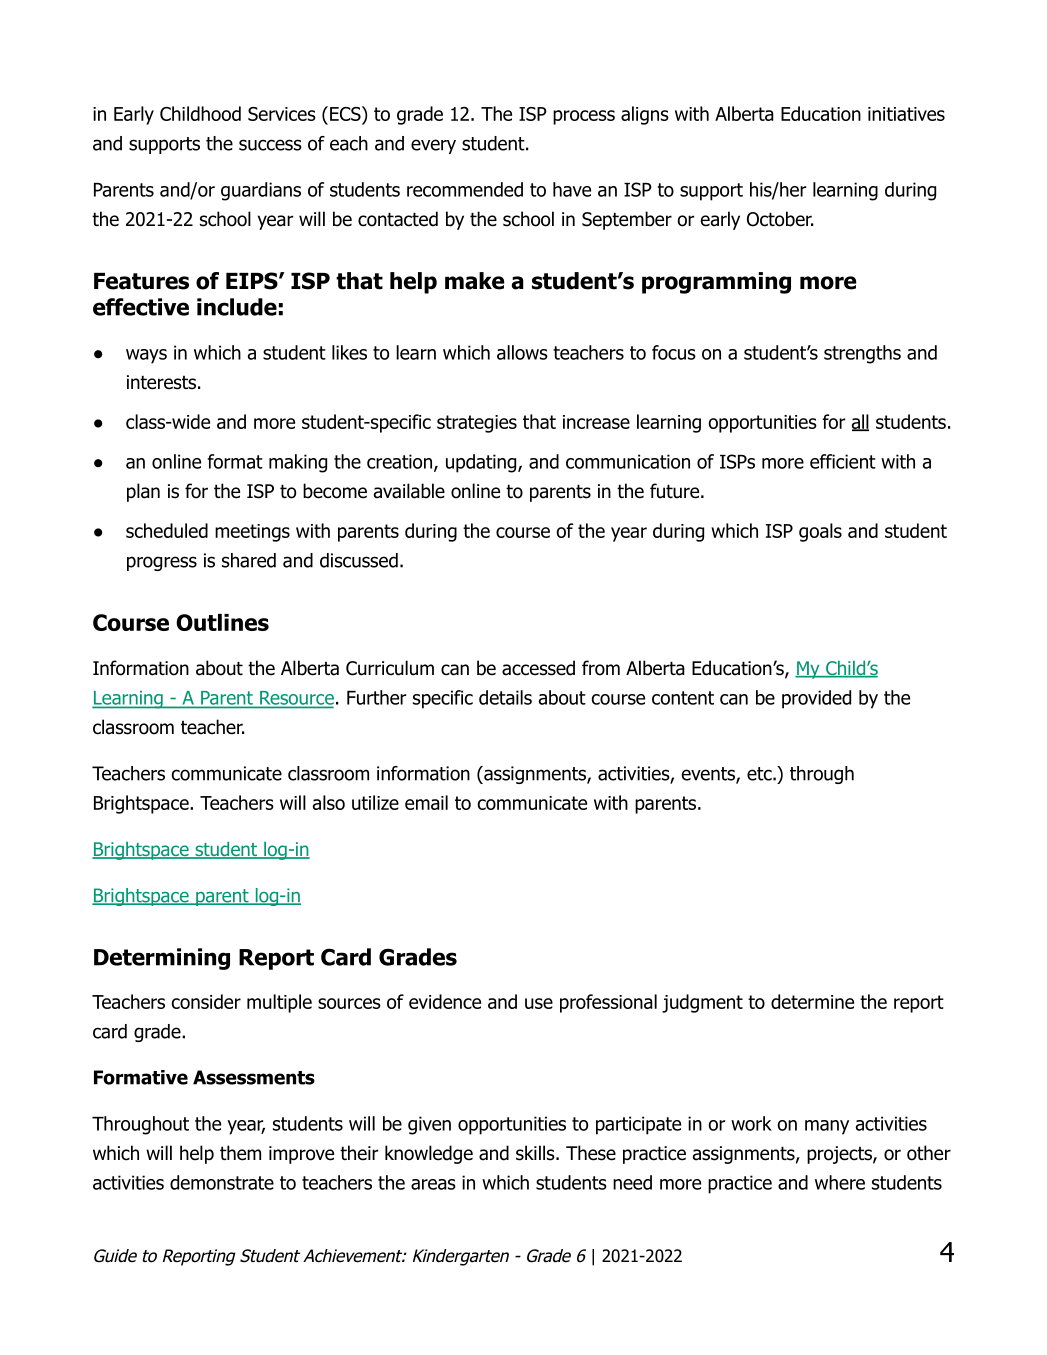 The width and height of the screenshot is (1047, 1355). I want to click on interests, so click(161, 382).
